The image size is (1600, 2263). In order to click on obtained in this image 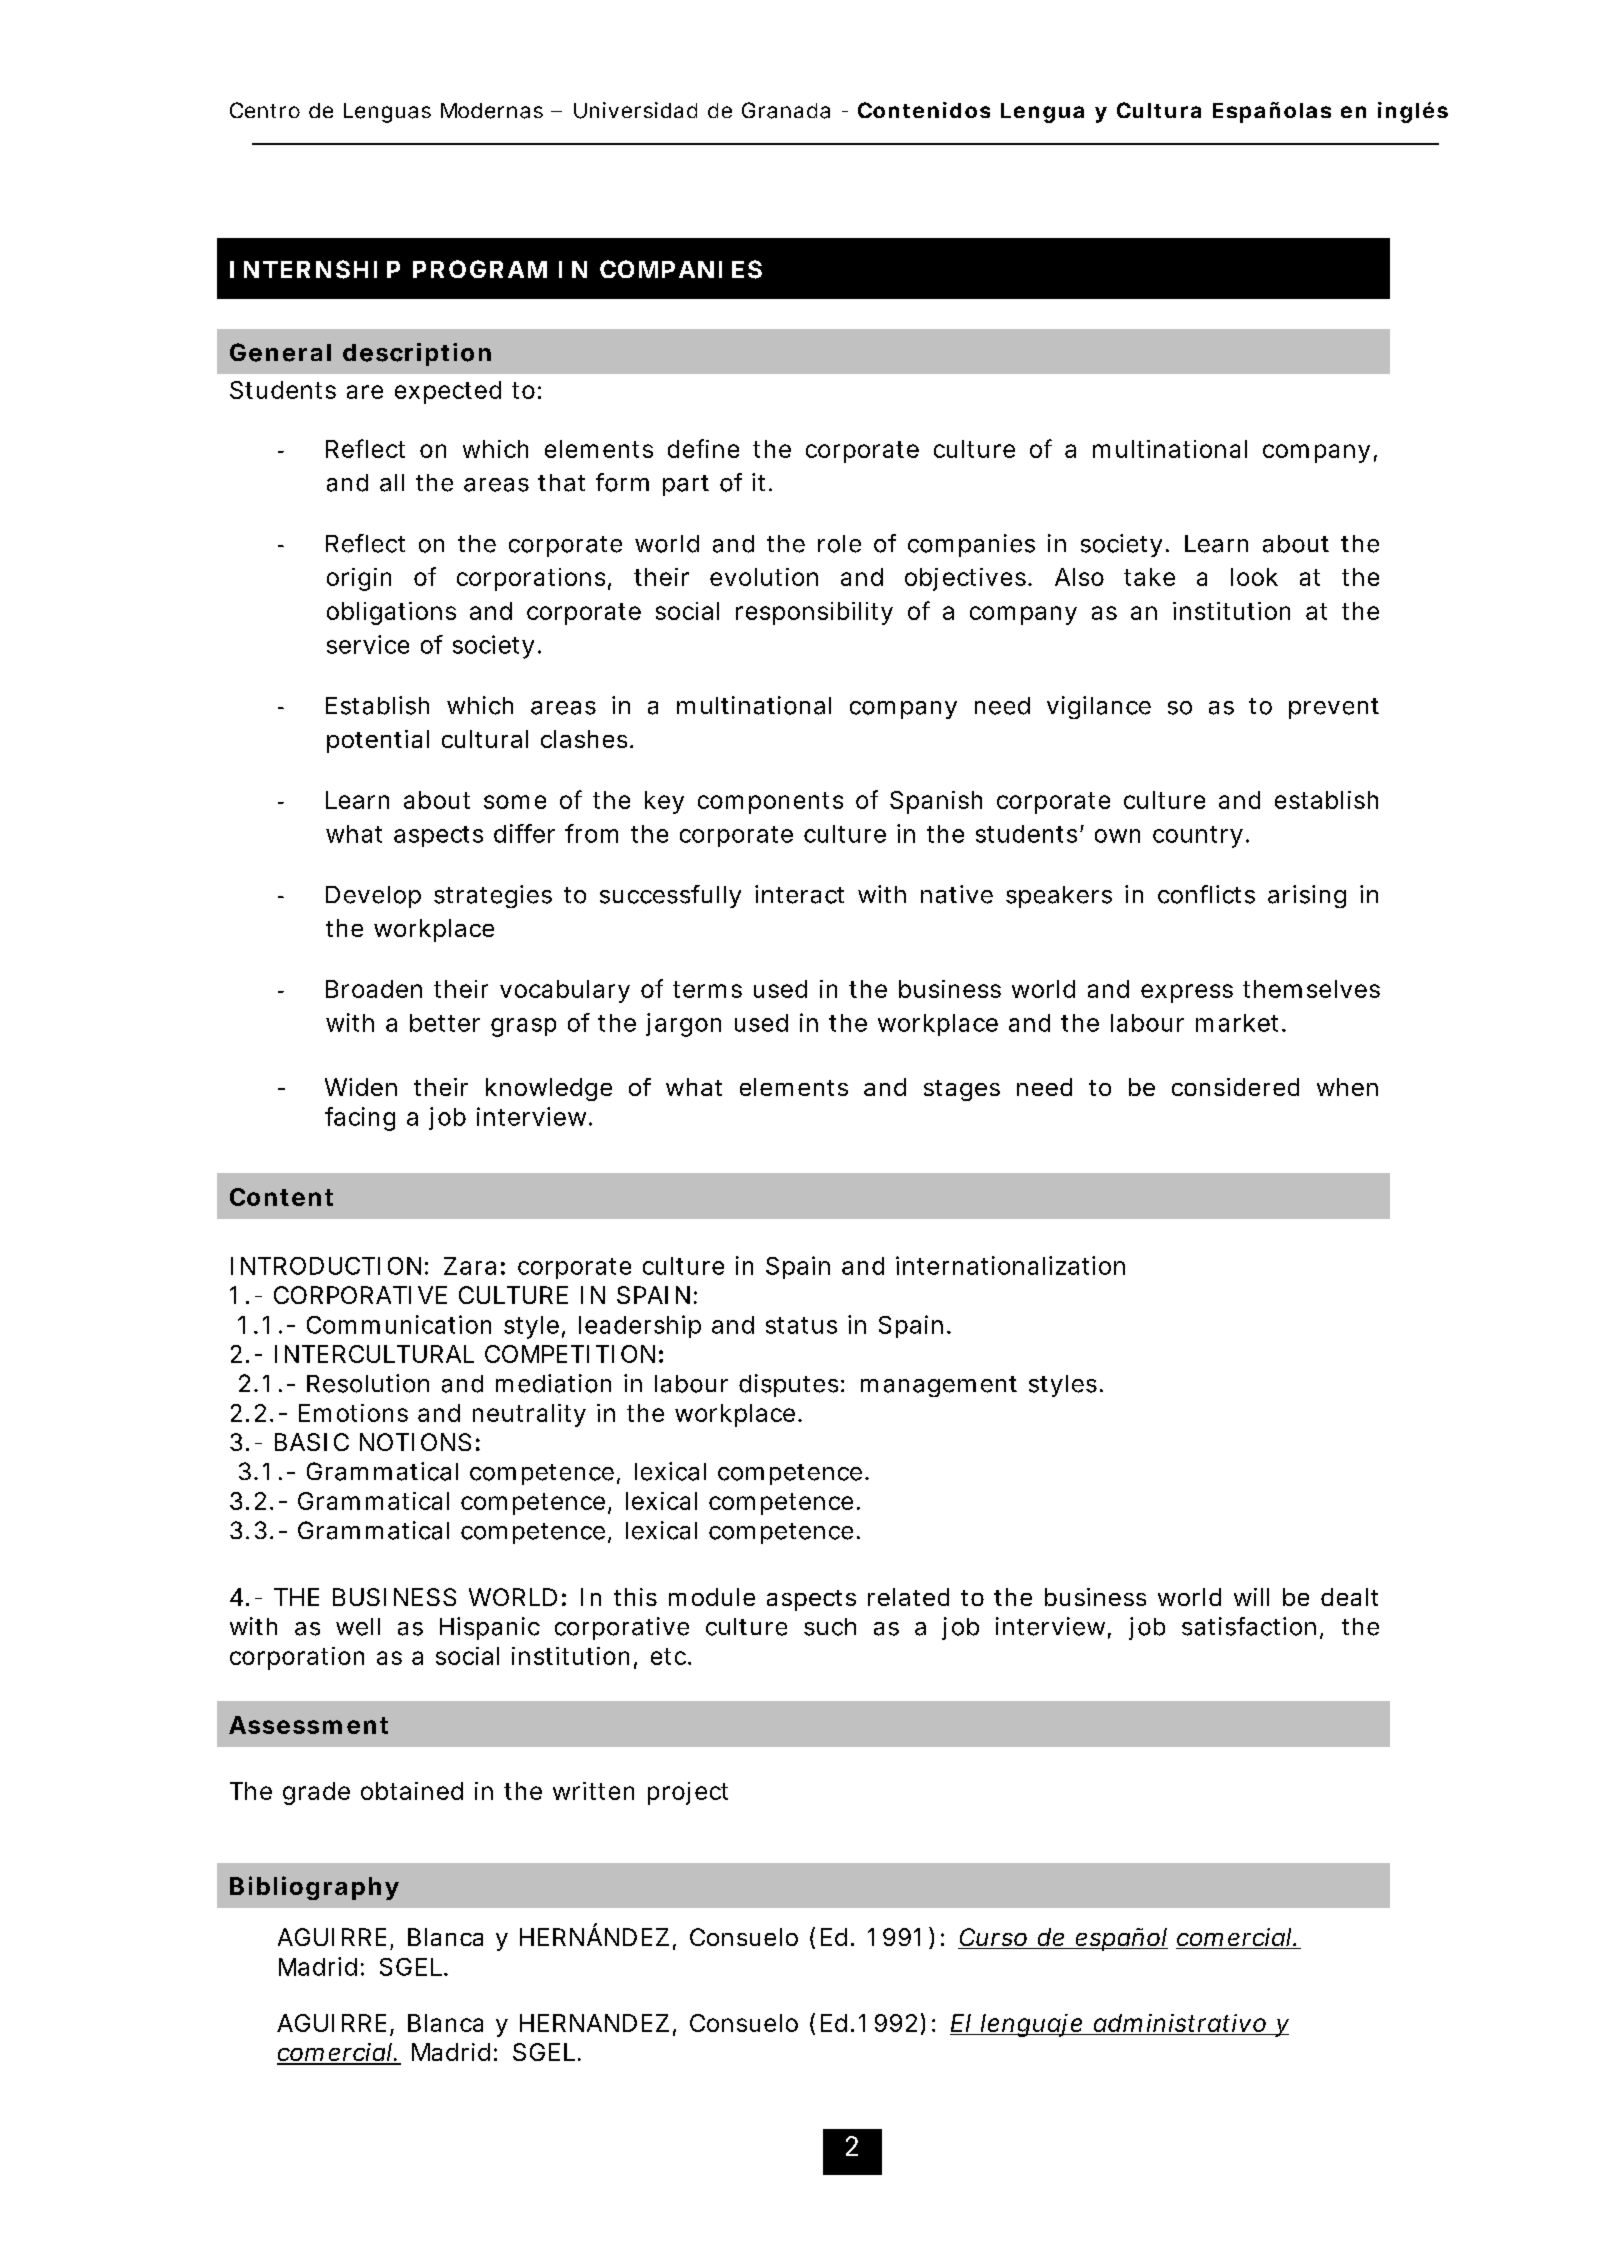, I will do `click(412, 1791)`.
